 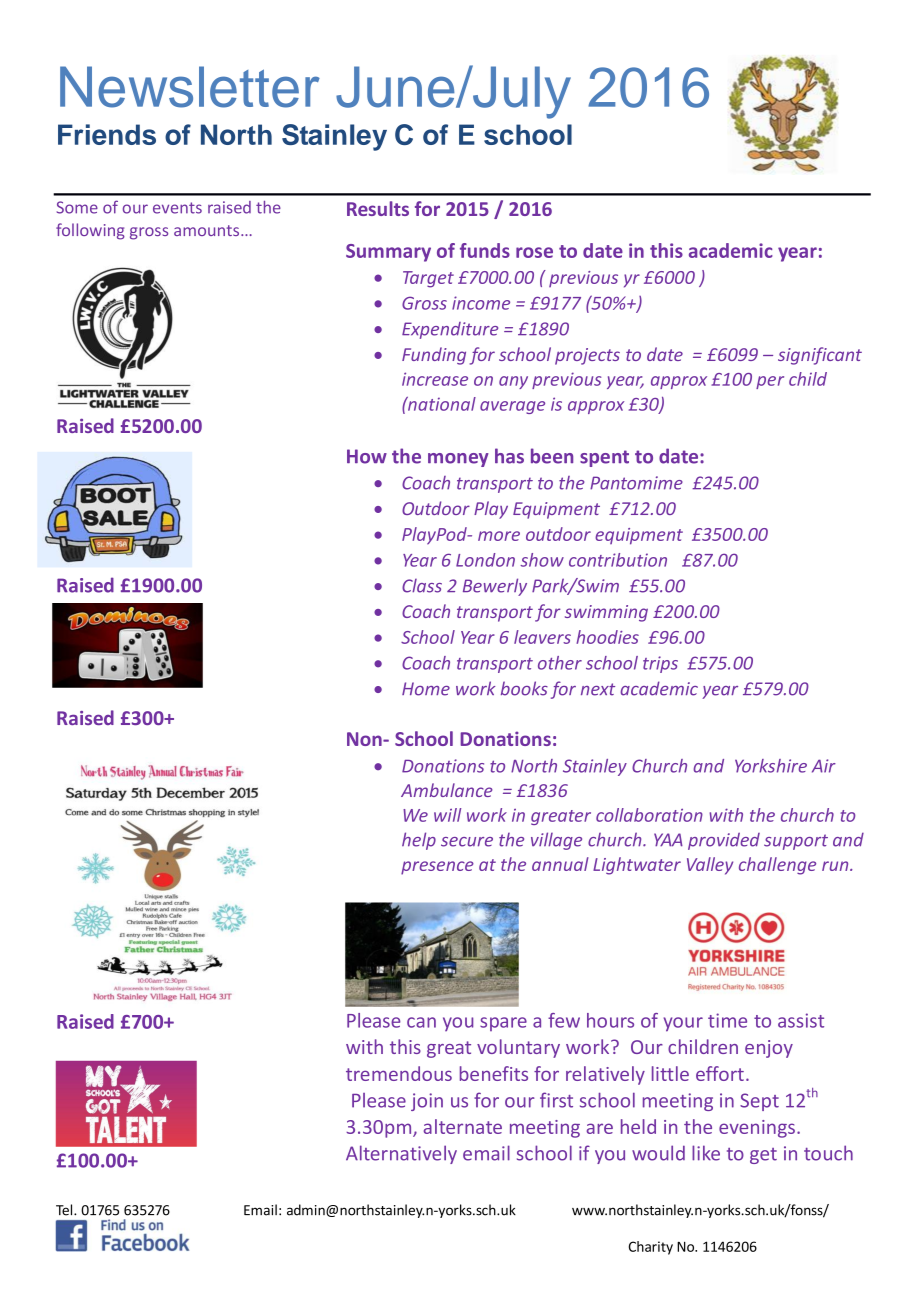 I want to click on provided, so click(x=724, y=841).
